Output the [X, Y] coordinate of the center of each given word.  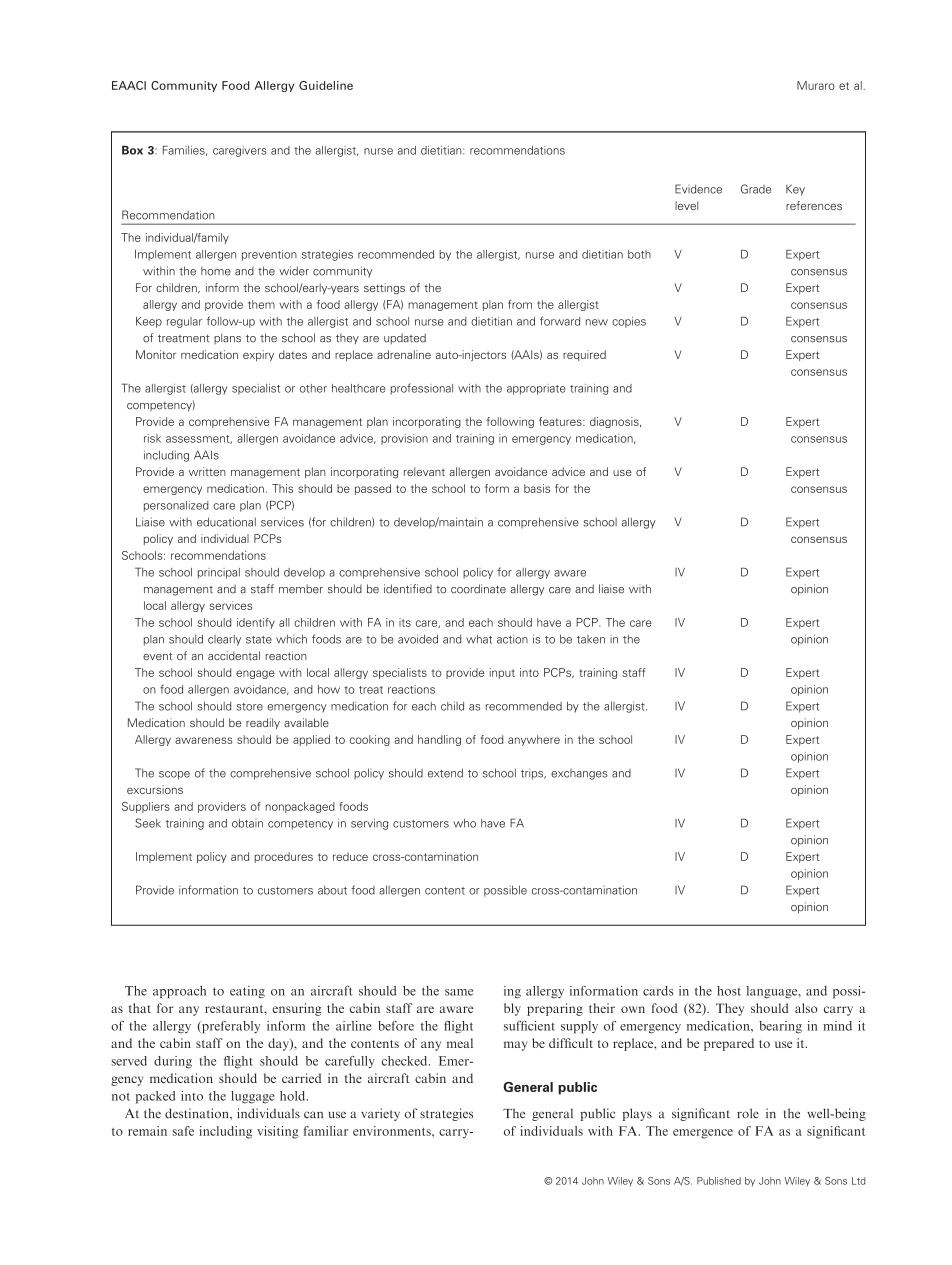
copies [629, 322]
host [729, 991]
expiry [258, 355]
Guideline [326, 85]
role [748, 1113]
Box [132, 150]
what [479, 639]
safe [183, 1131]
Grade [756, 189]
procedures [283, 857]
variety [380, 1114]
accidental [234, 655]
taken [591, 639]
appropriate [536, 389]
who [464, 823]
